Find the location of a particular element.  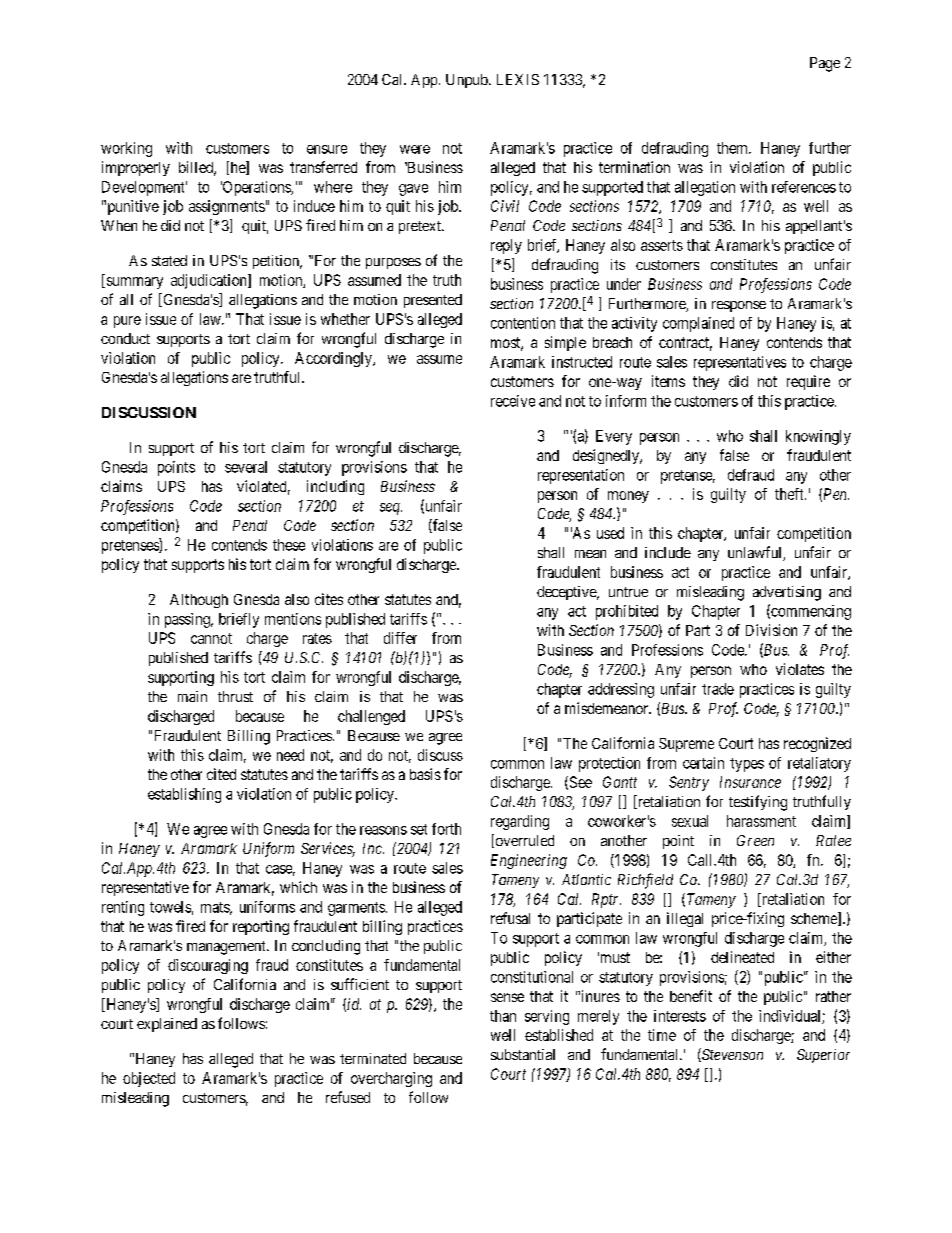

adjudication is located at coordinates (210, 281).
